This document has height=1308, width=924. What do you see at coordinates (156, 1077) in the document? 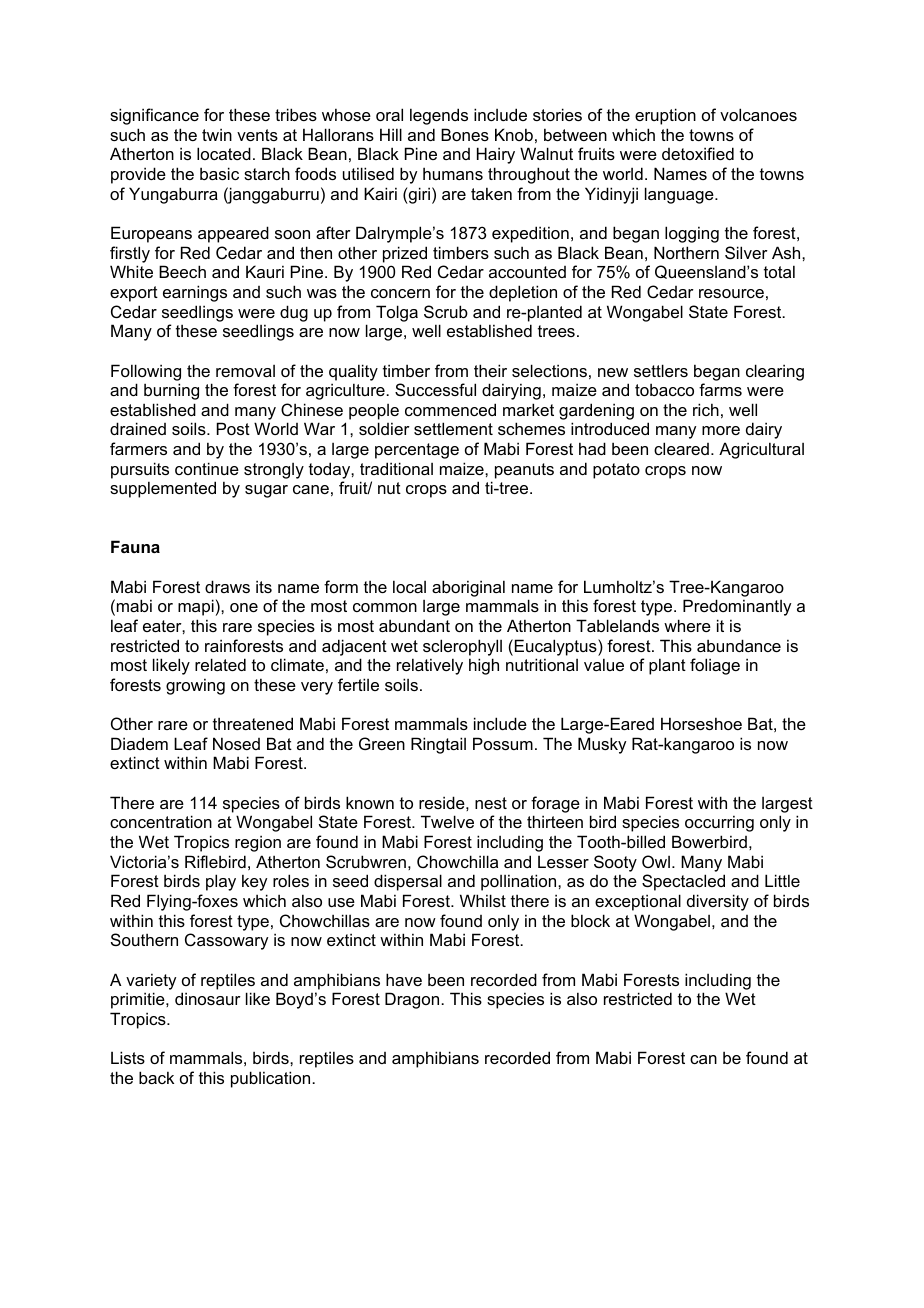
I see `back` at bounding box center [156, 1077].
